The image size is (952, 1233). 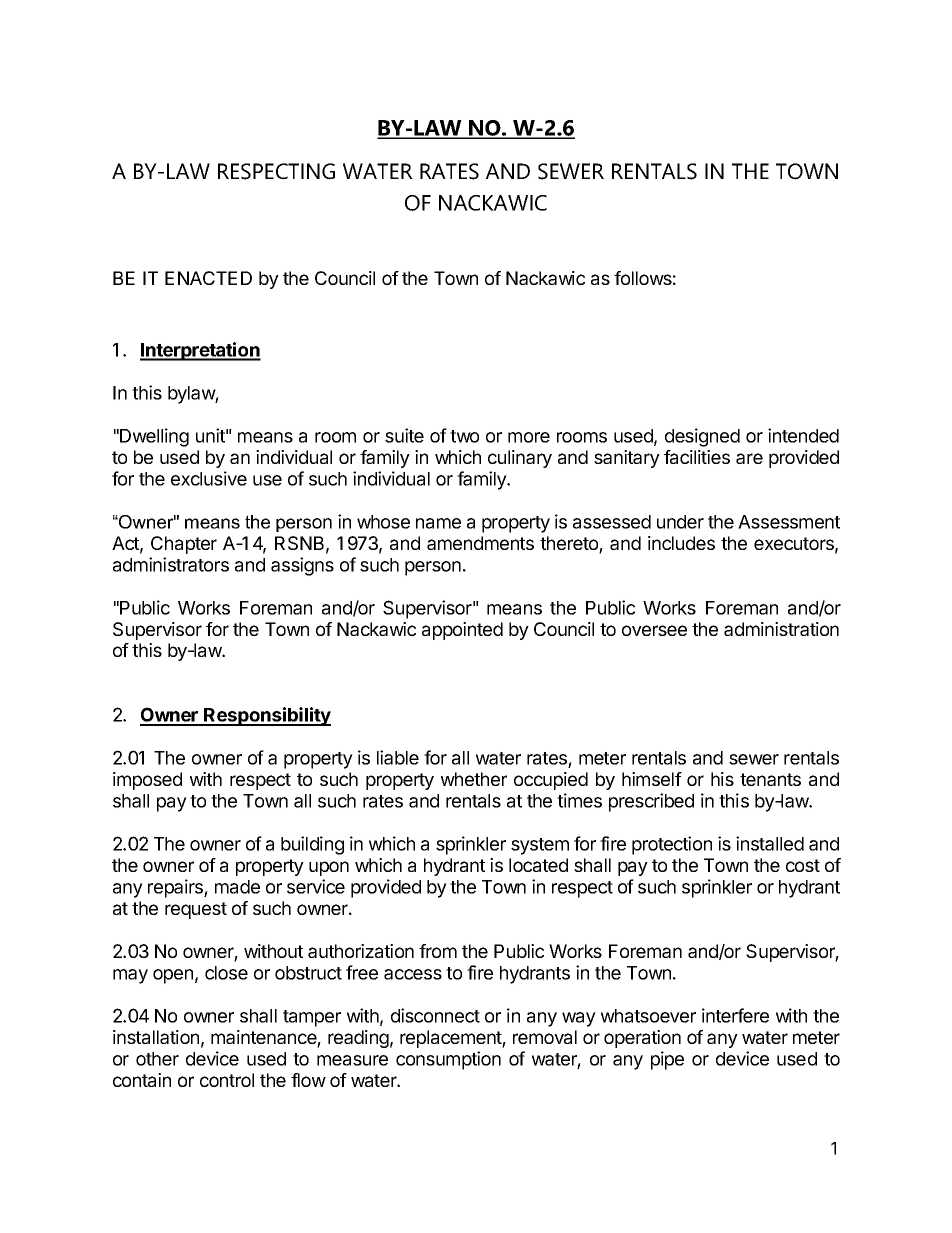 What do you see at coordinates (702, 437) in the page?
I see `designed` at bounding box center [702, 437].
